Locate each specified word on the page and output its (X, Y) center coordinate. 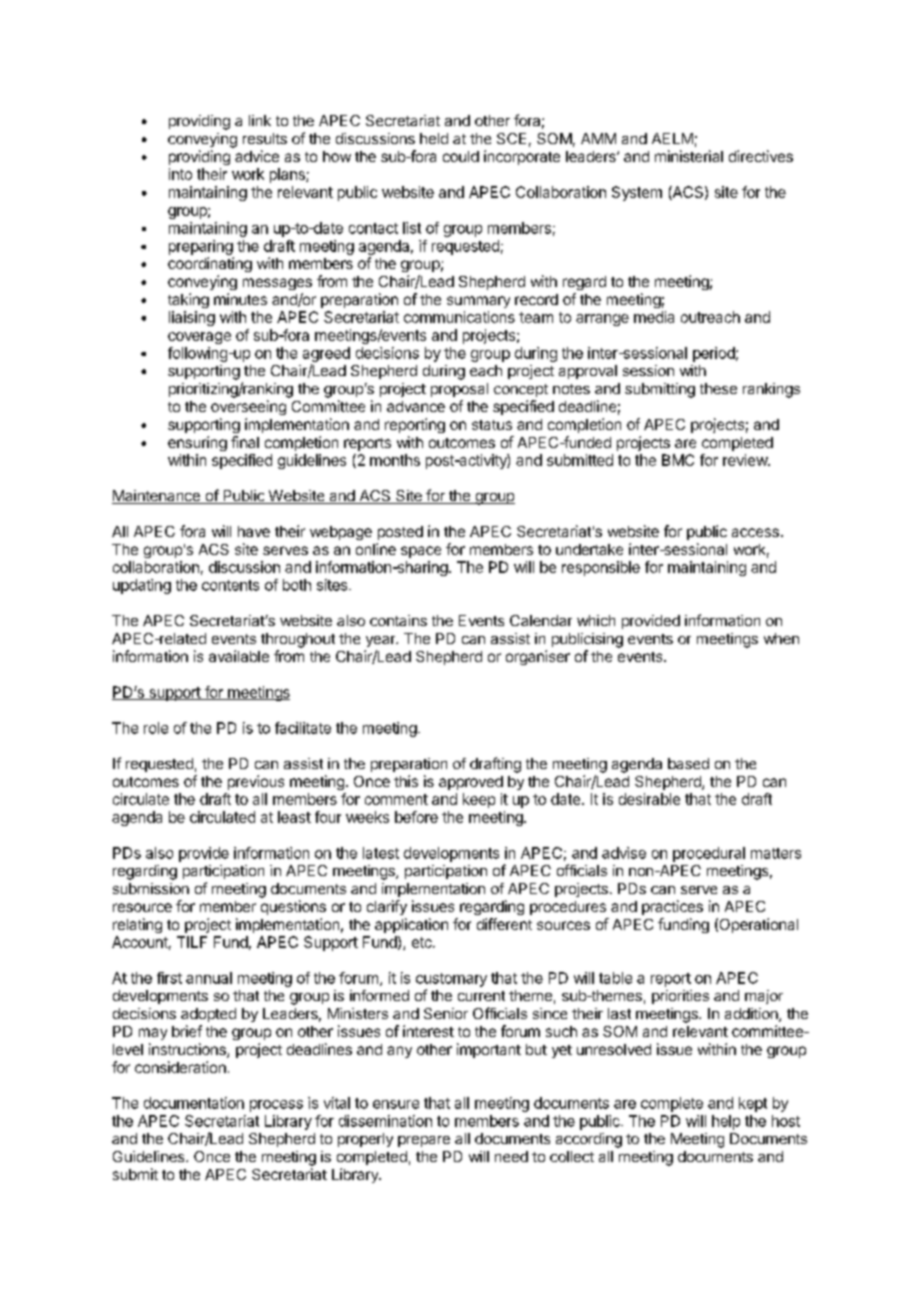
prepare (424, 1141)
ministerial (689, 156)
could (461, 156)
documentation (194, 1103)
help (726, 1122)
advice (257, 156)
